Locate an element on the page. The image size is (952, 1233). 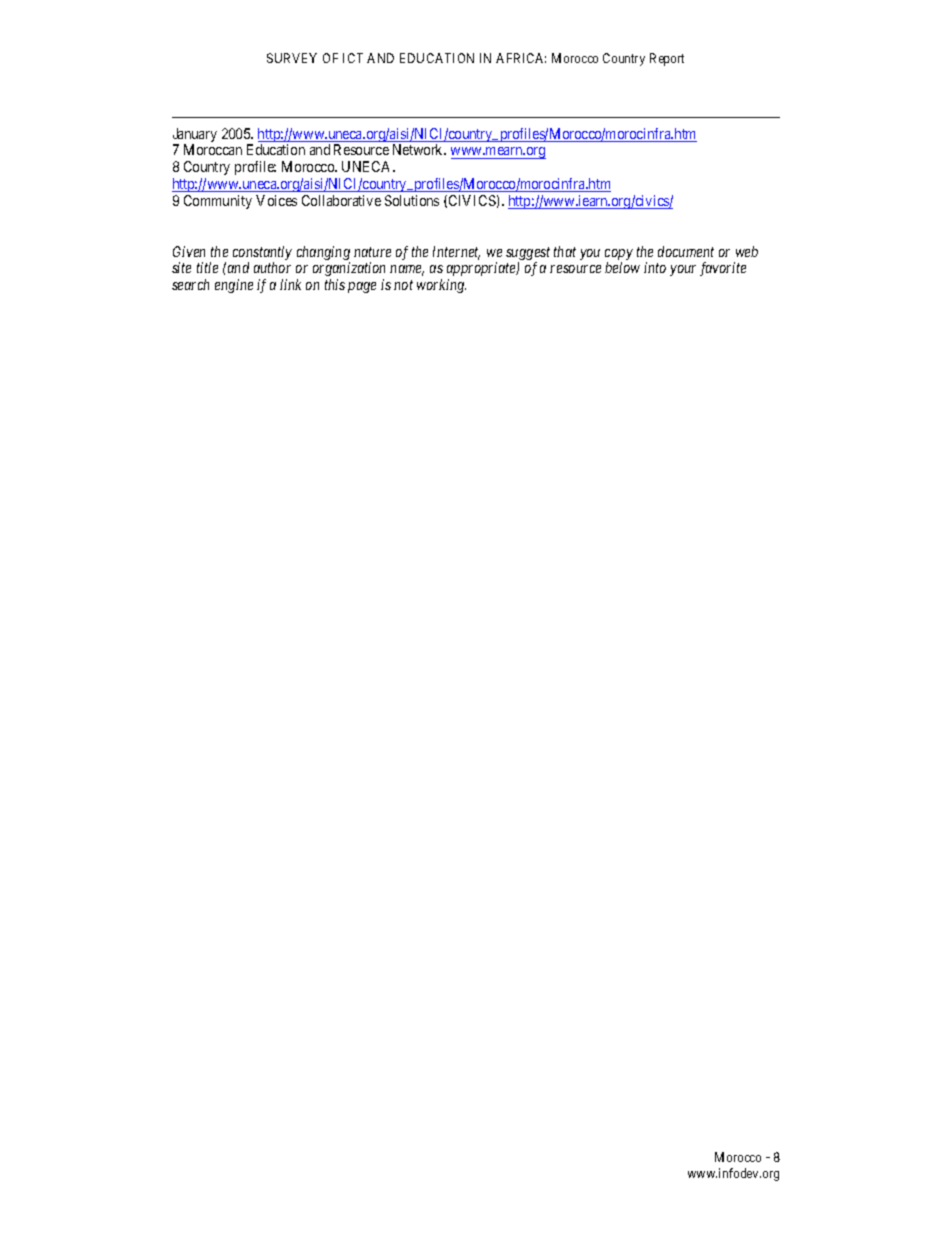
engine is located at coordinates (234, 286).
